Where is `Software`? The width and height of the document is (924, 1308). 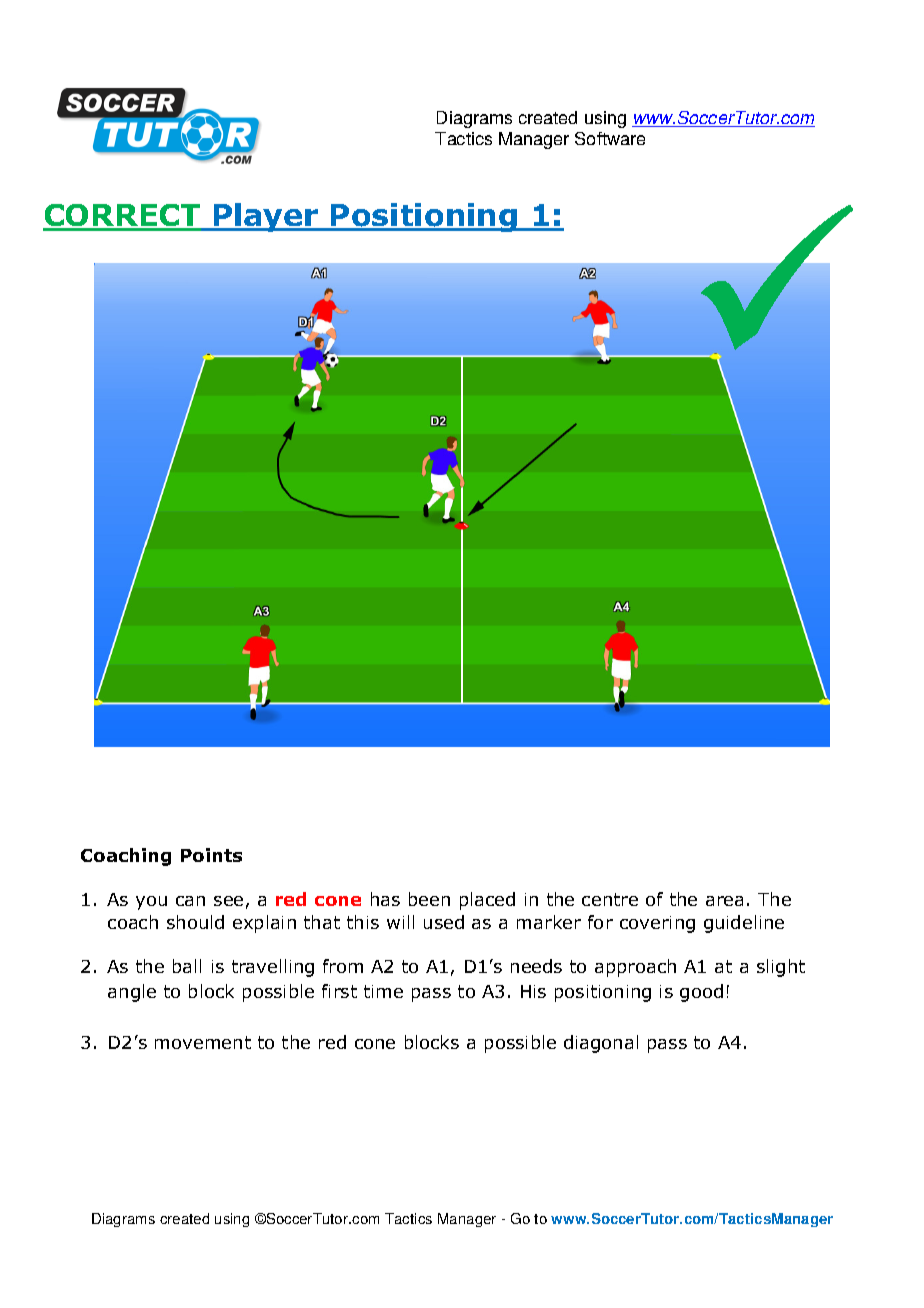
Software is located at coordinates (610, 138).
